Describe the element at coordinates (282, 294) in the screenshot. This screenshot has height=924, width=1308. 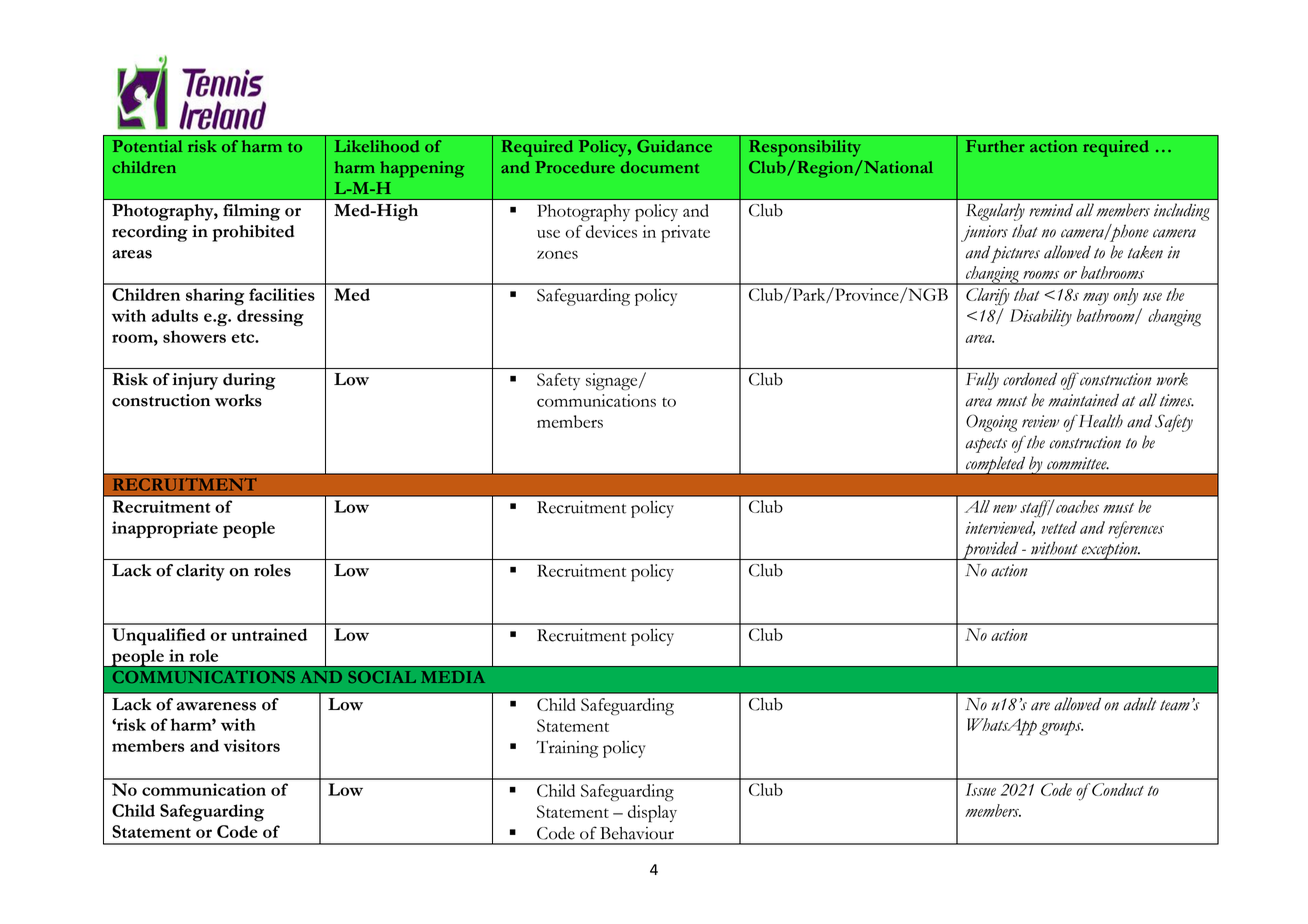
I see `facilities` at that location.
